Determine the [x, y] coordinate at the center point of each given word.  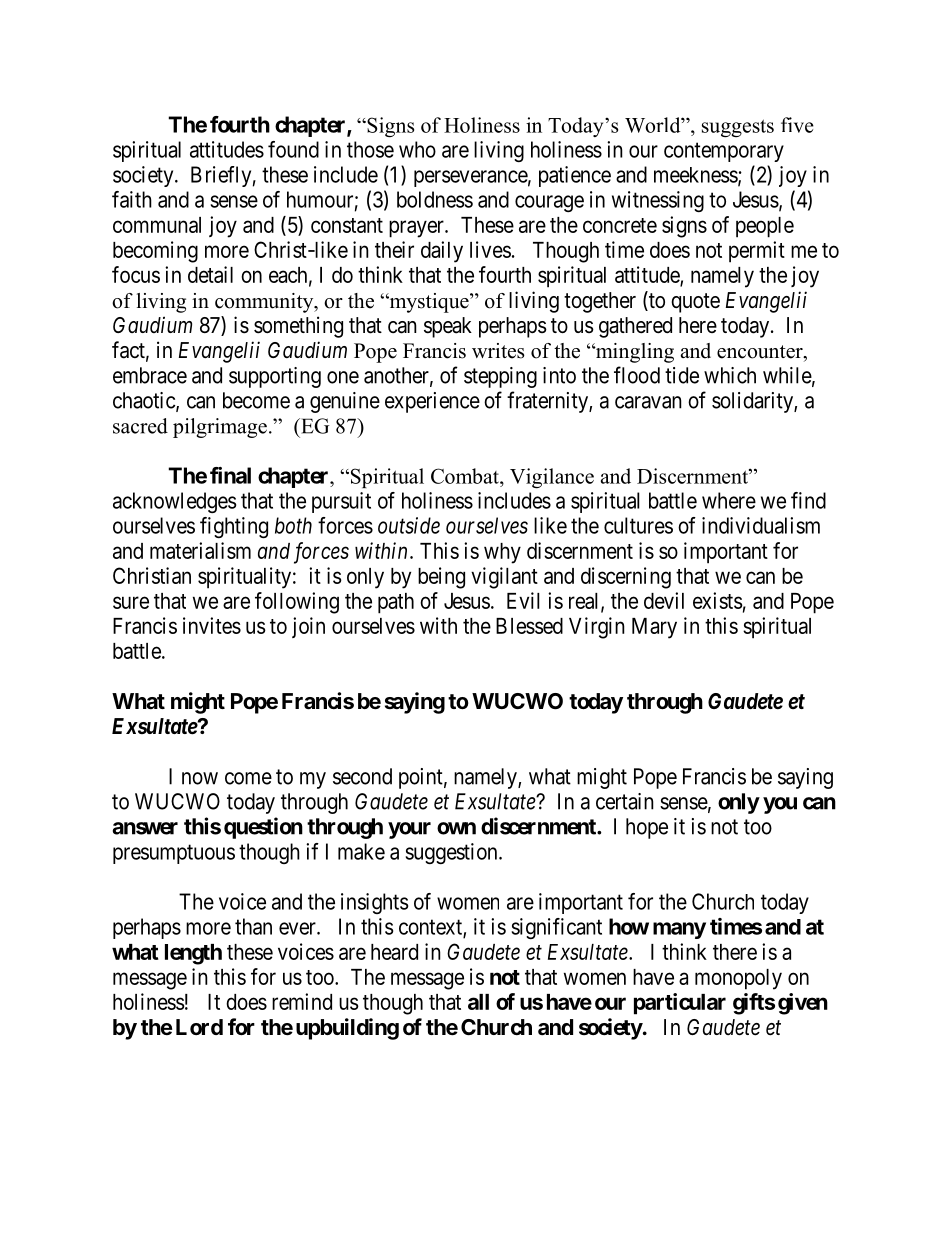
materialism [200, 550]
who [417, 149]
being [441, 578]
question [263, 828]
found [293, 149]
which [730, 375]
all [478, 1002]
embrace [150, 375]
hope [647, 828]
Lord [199, 1027]
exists [718, 600]
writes [498, 351]
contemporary [724, 152]
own [456, 828]
